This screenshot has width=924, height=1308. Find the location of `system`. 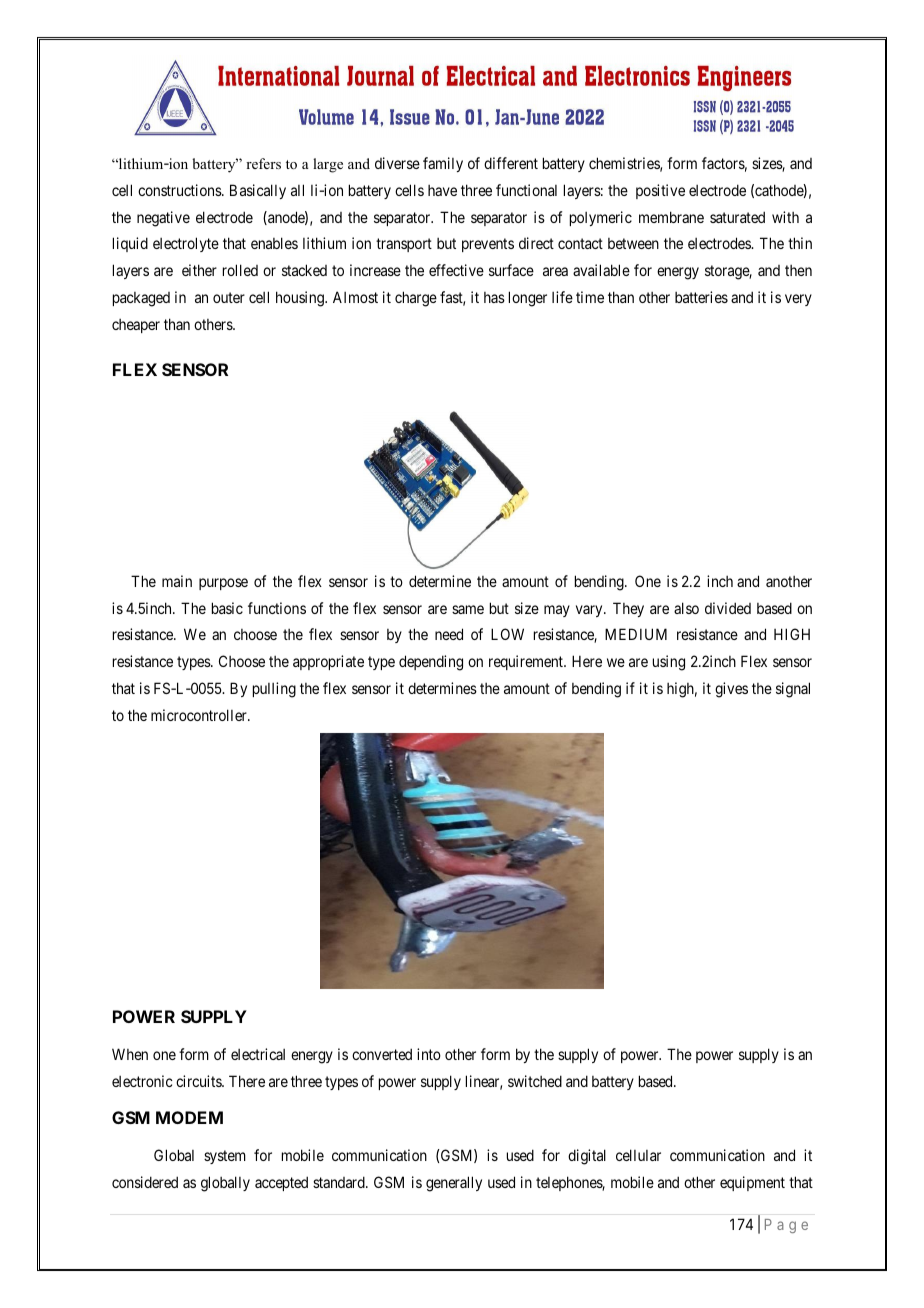

system is located at coordinates (225, 1157).
